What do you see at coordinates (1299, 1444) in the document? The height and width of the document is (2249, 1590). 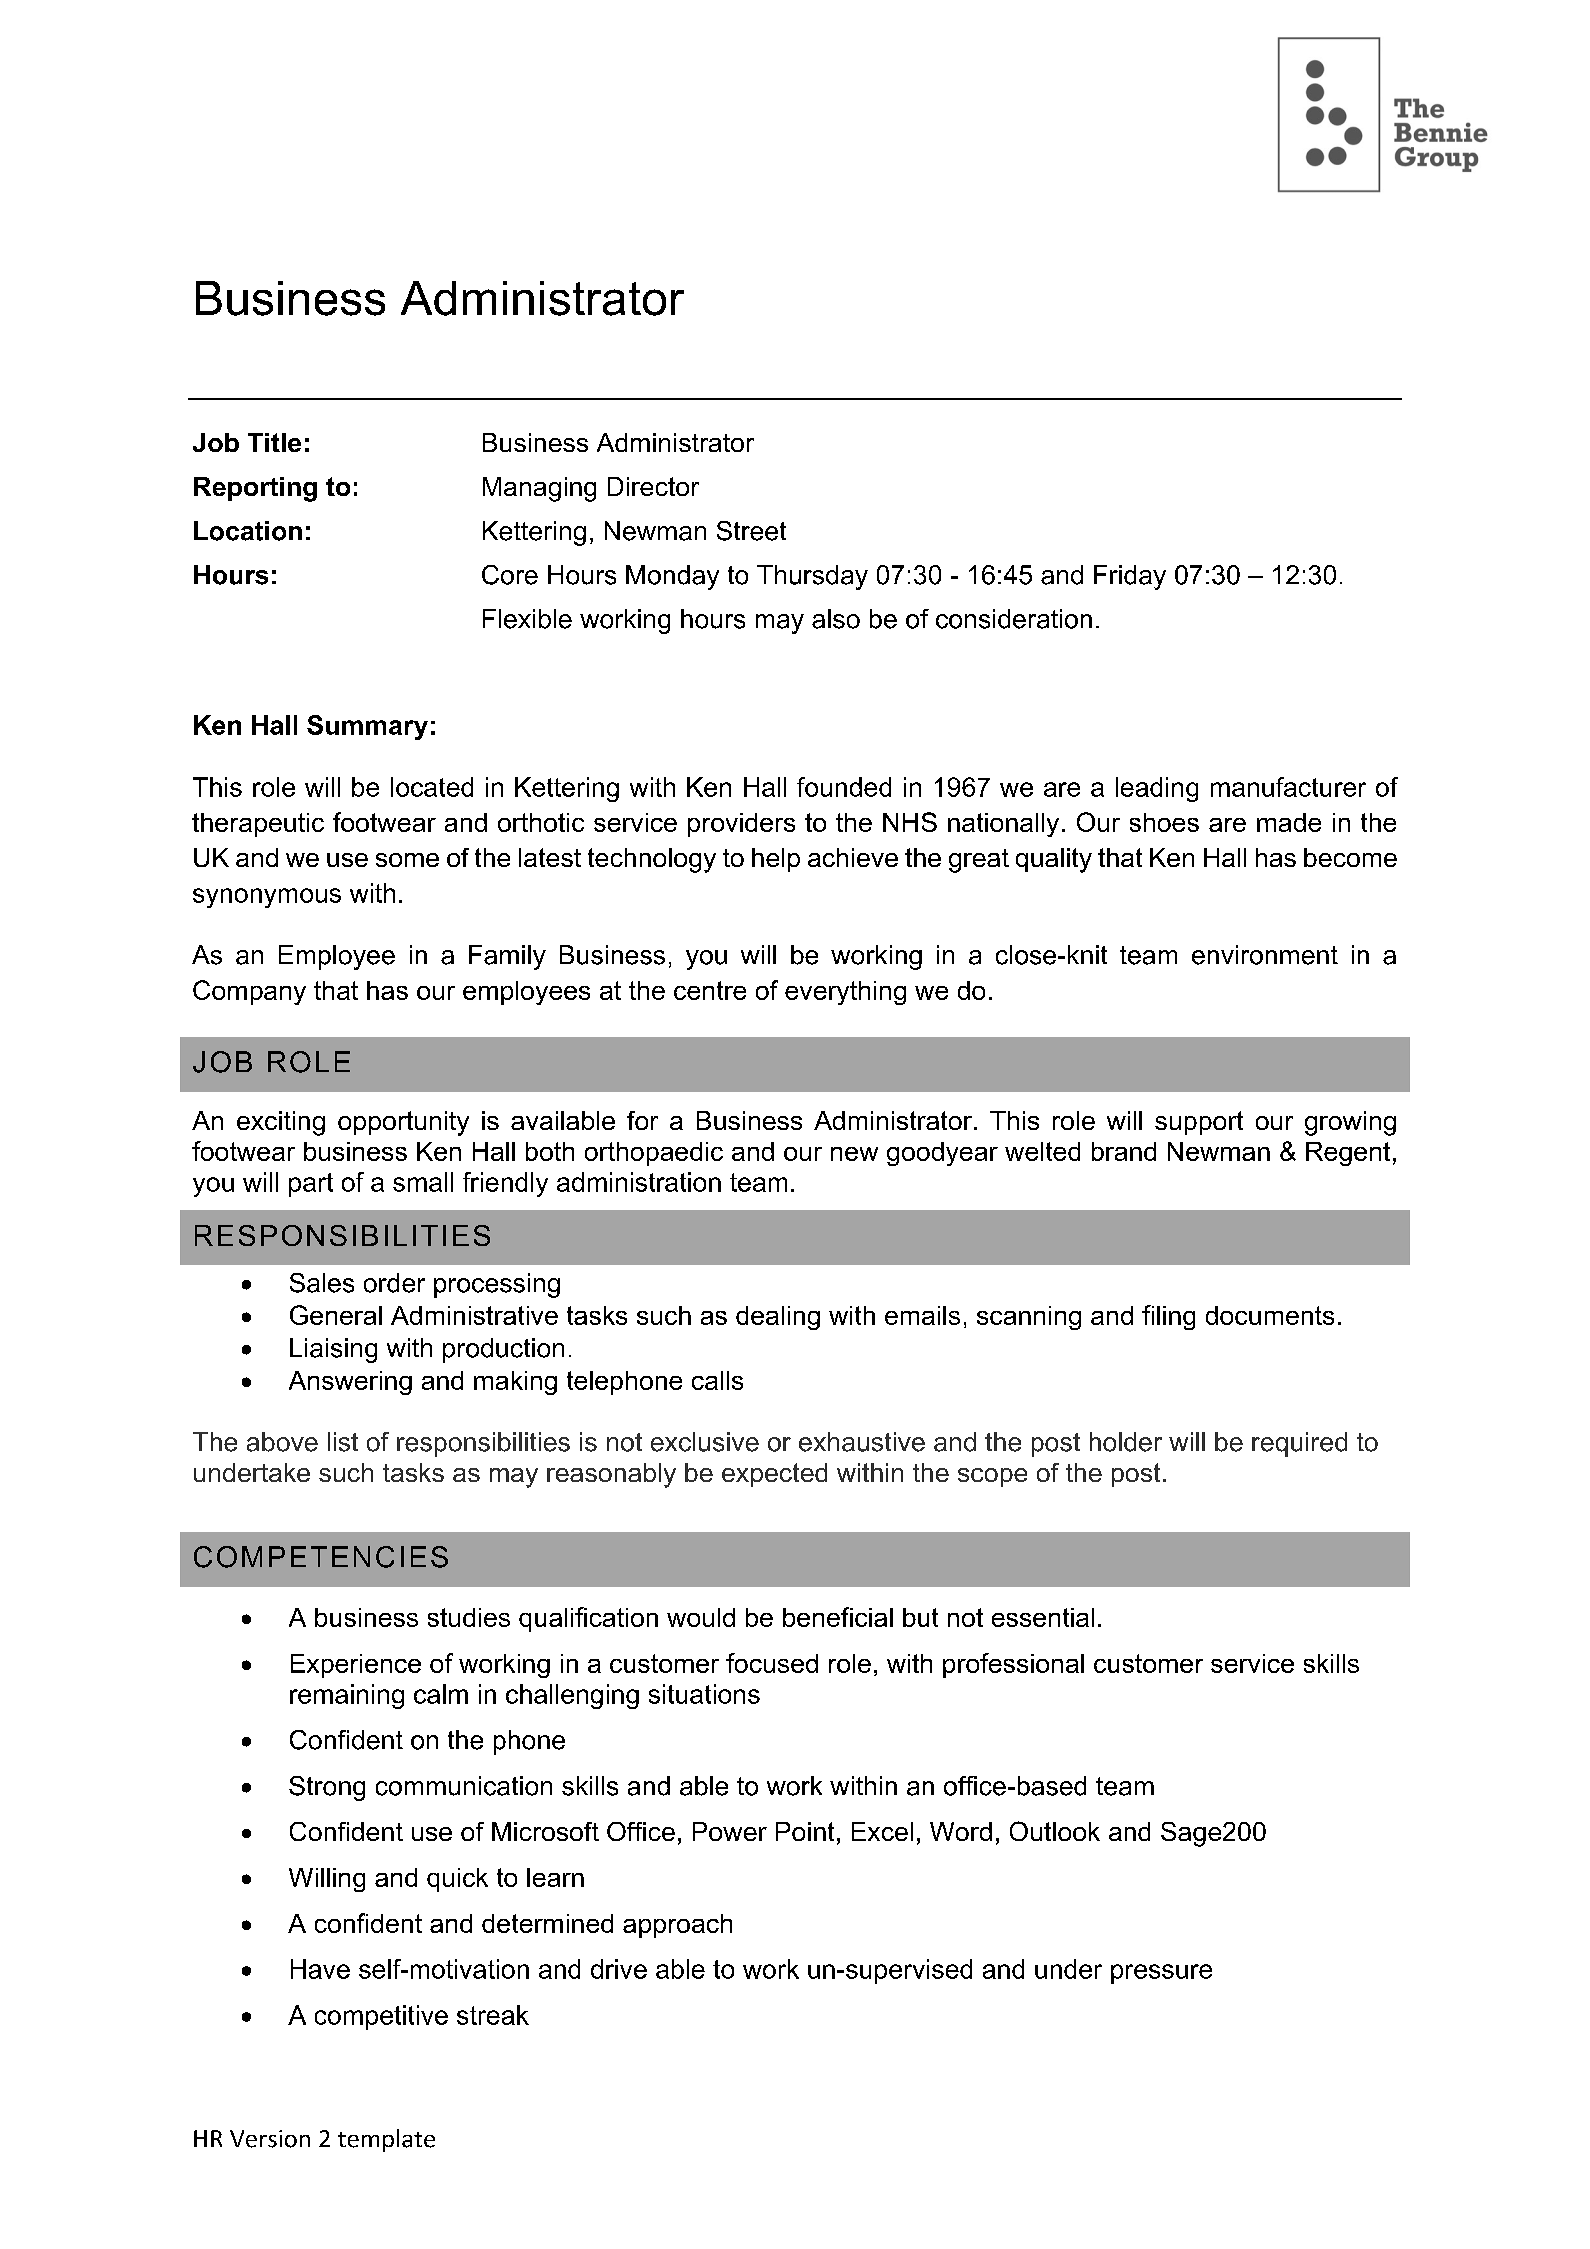 I see `required` at bounding box center [1299, 1444].
